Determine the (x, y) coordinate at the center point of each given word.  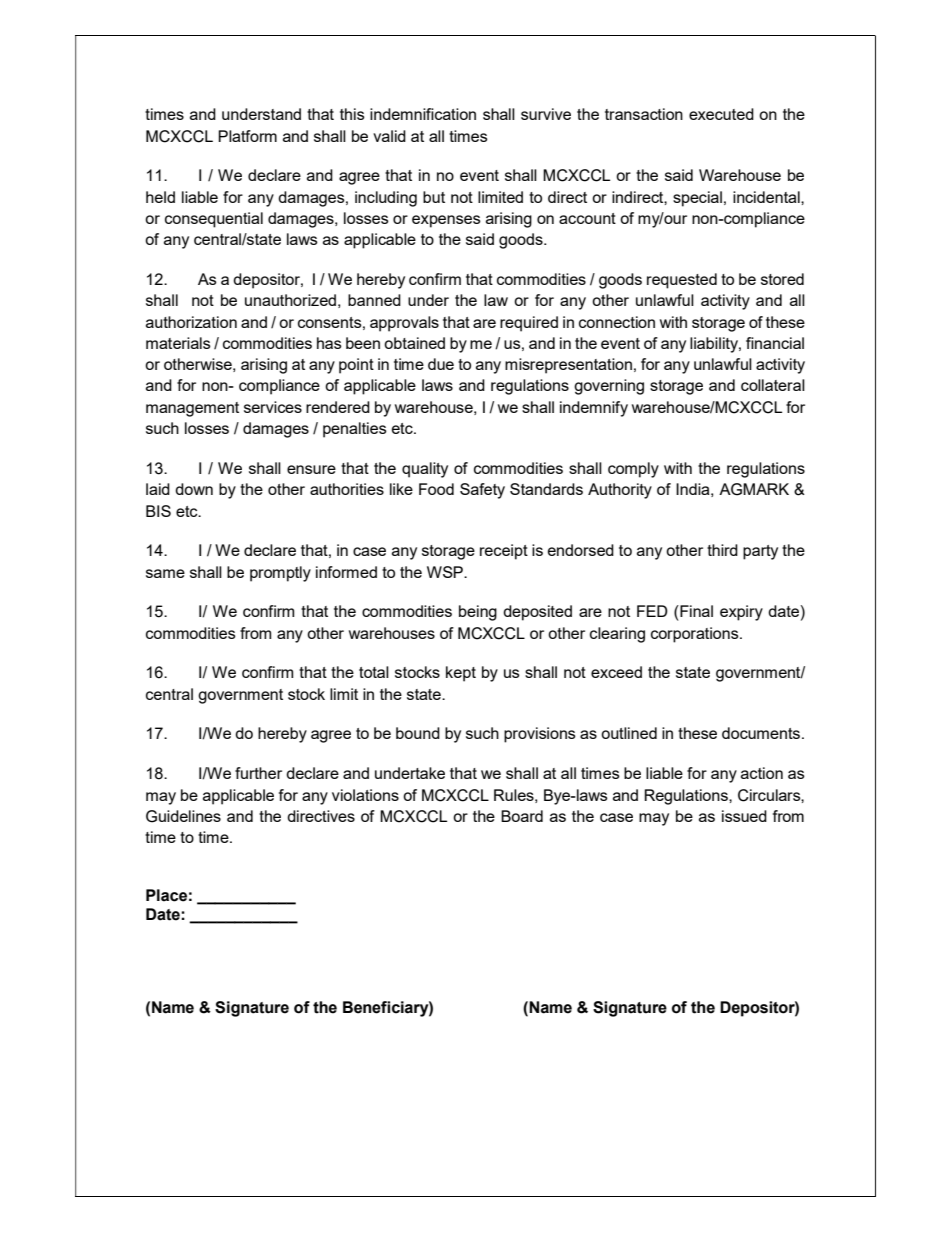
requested (682, 281)
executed (721, 114)
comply (633, 470)
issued (744, 816)
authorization (191, 322)
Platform (247, 136)
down (194, 489)
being (478, 613)
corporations (696, 635)
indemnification (423, 114)
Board (522, 816)
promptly (280, 574)
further (258, 773)
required (529, 324)
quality (425, 470)
